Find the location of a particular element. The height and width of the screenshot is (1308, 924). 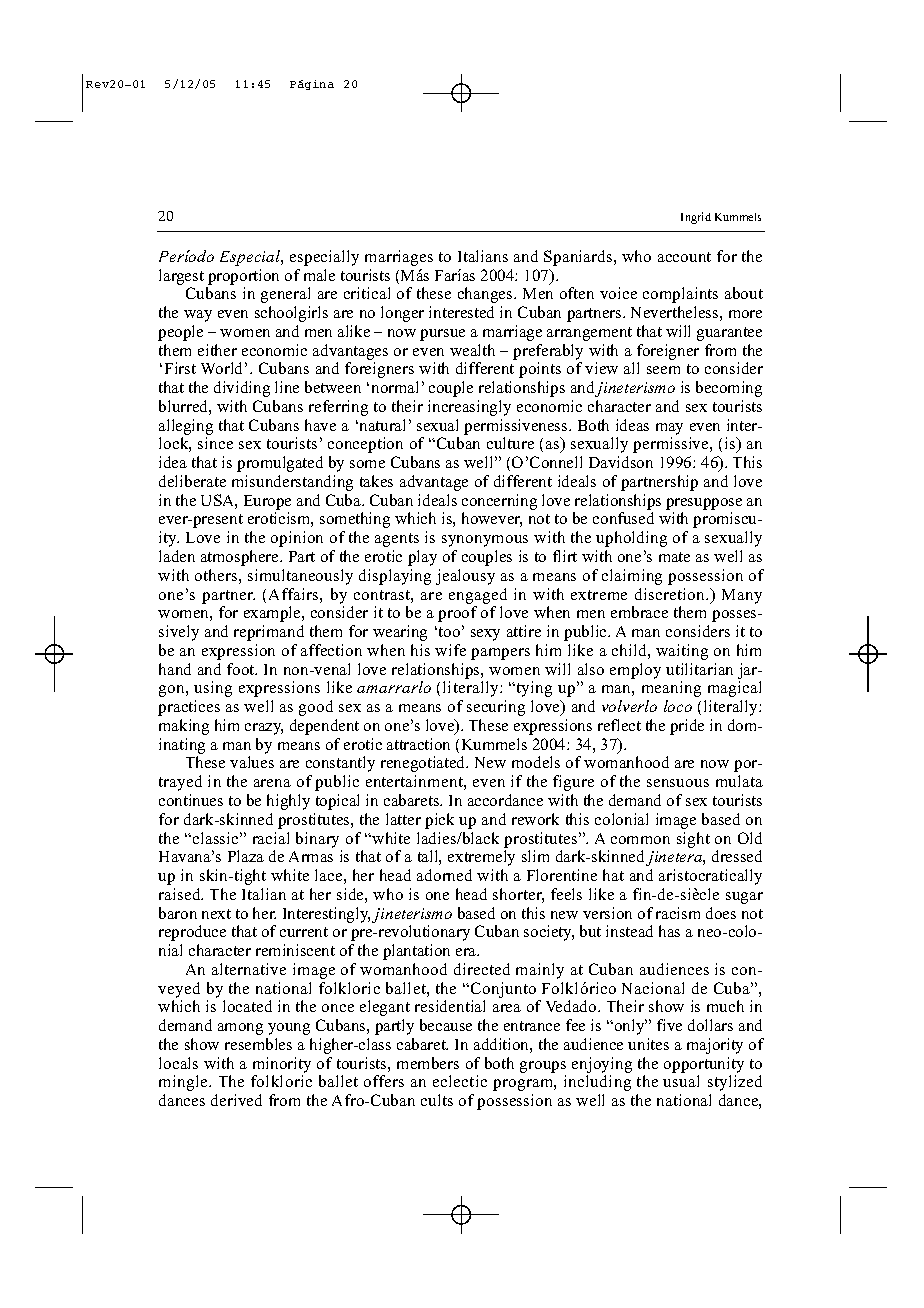

waiting is located at coordinates (682, 652).
